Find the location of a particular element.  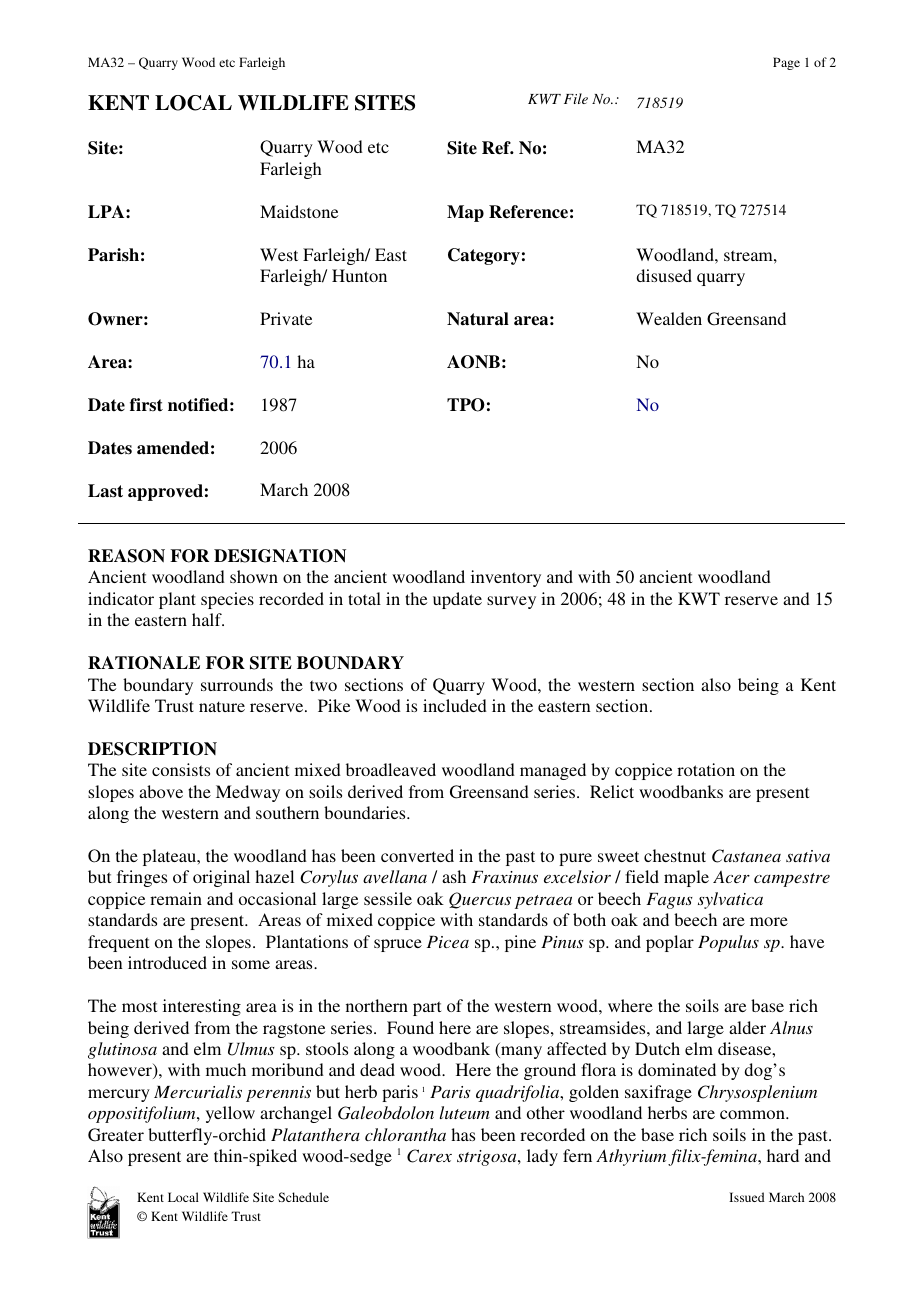

rotation is located at coordinates (706, 769).
